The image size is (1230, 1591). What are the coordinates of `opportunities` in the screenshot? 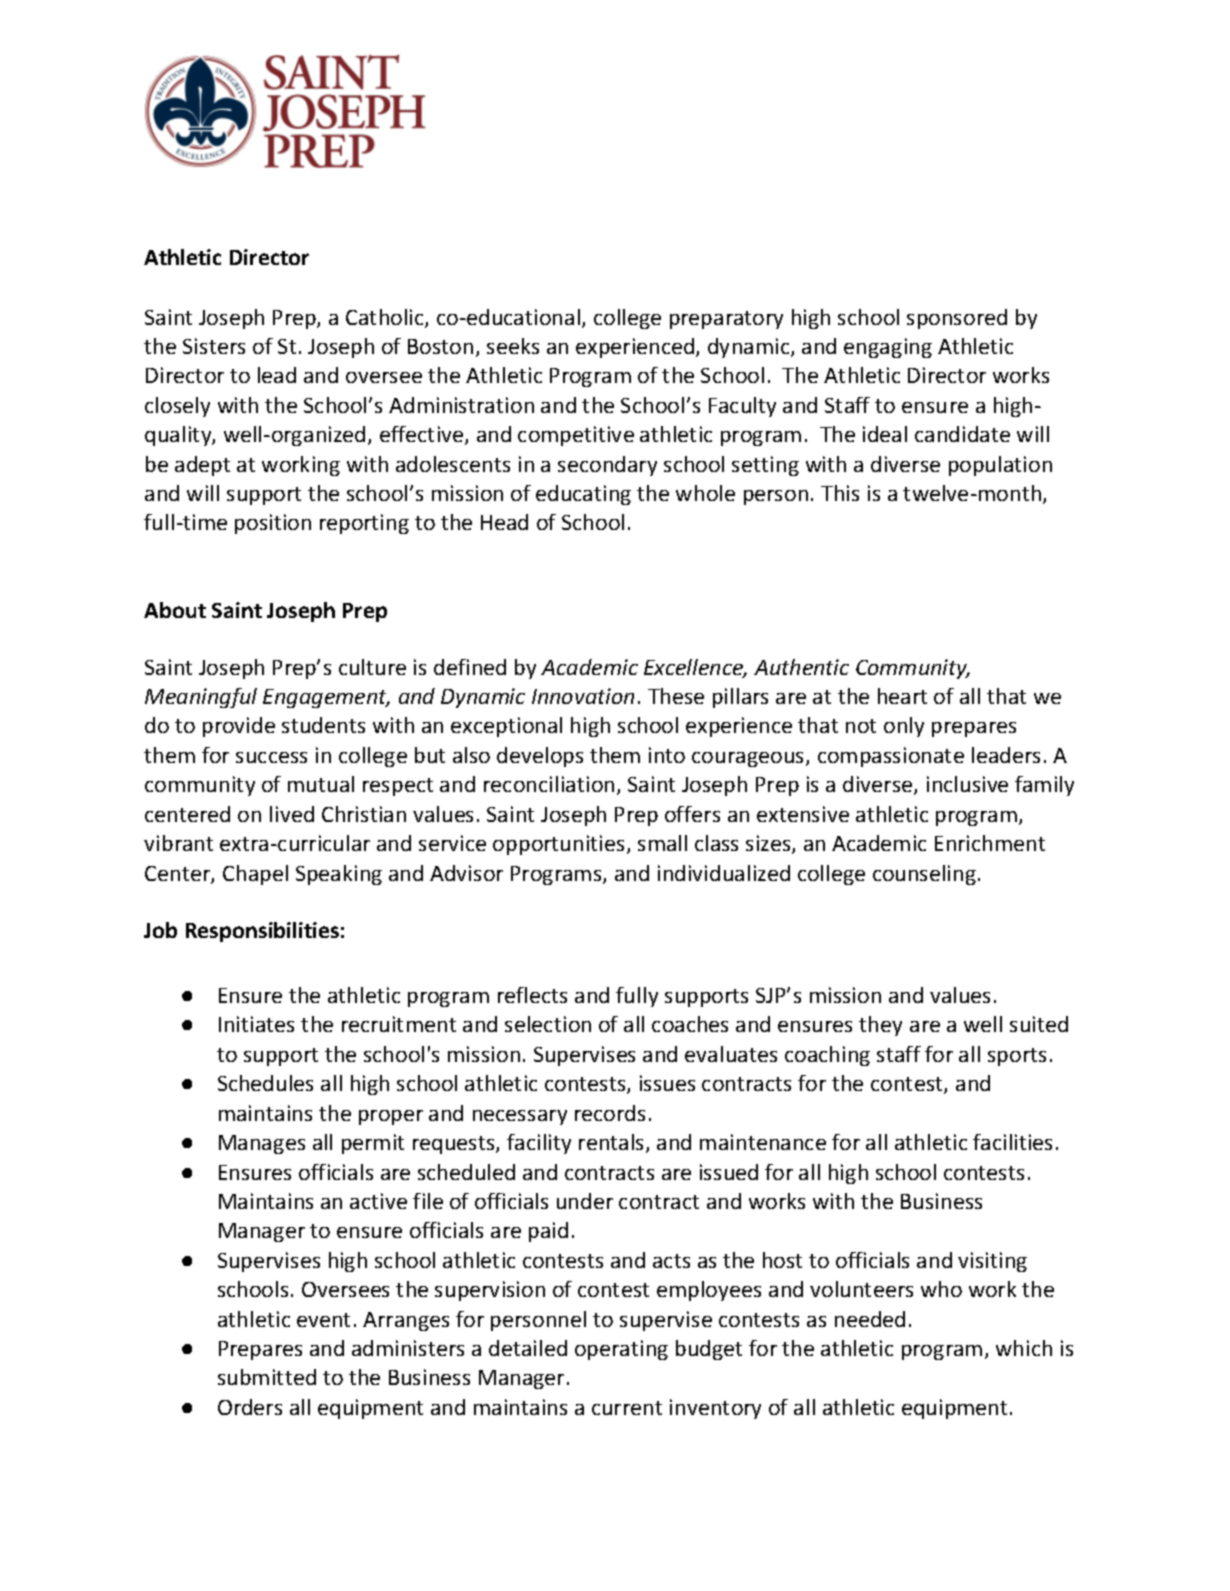 It's located at (560, 845).
